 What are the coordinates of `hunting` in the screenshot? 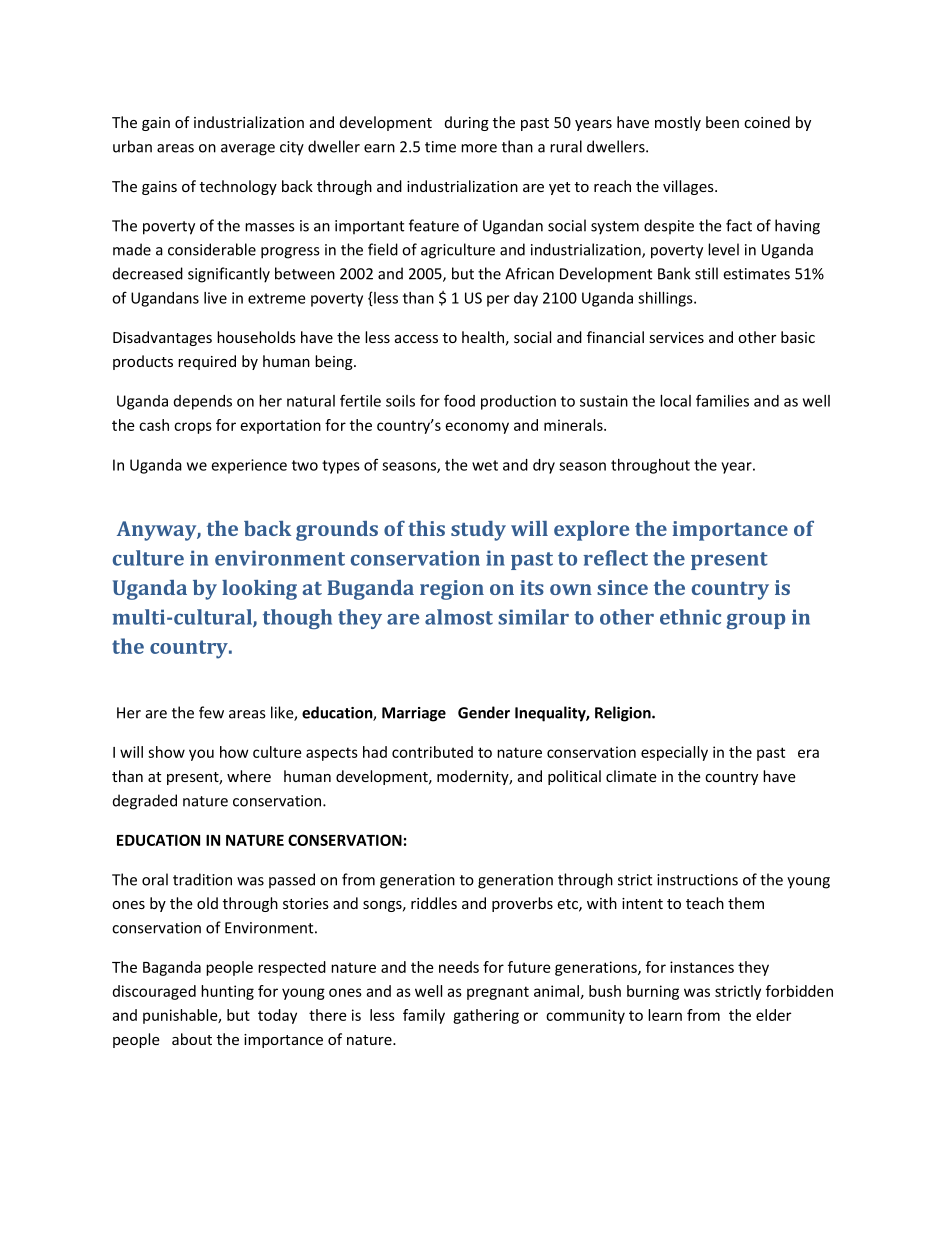 It's located at (227, 992).
